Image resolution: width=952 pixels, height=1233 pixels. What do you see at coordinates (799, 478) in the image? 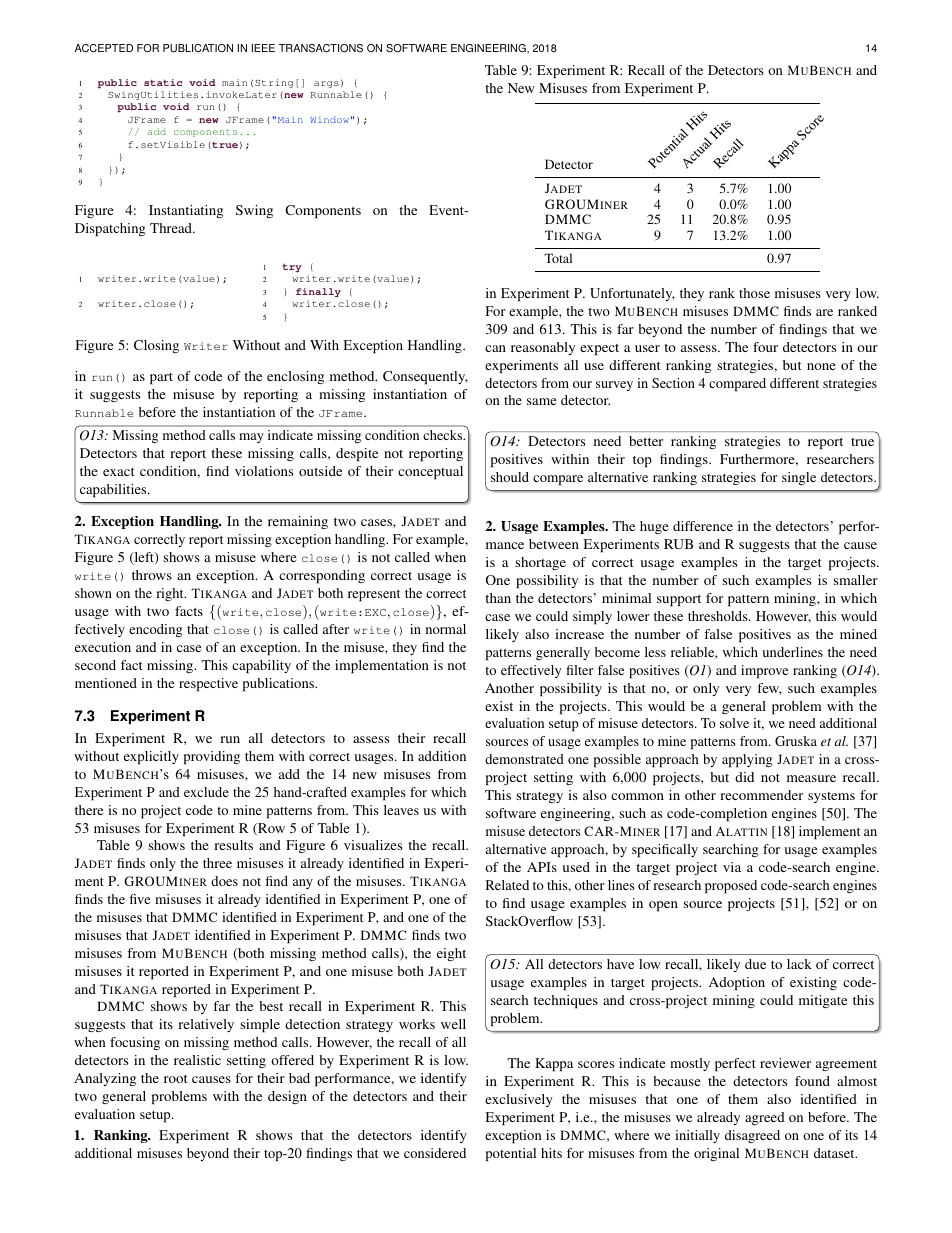
I see `single` at bounding box center [799, 478].
